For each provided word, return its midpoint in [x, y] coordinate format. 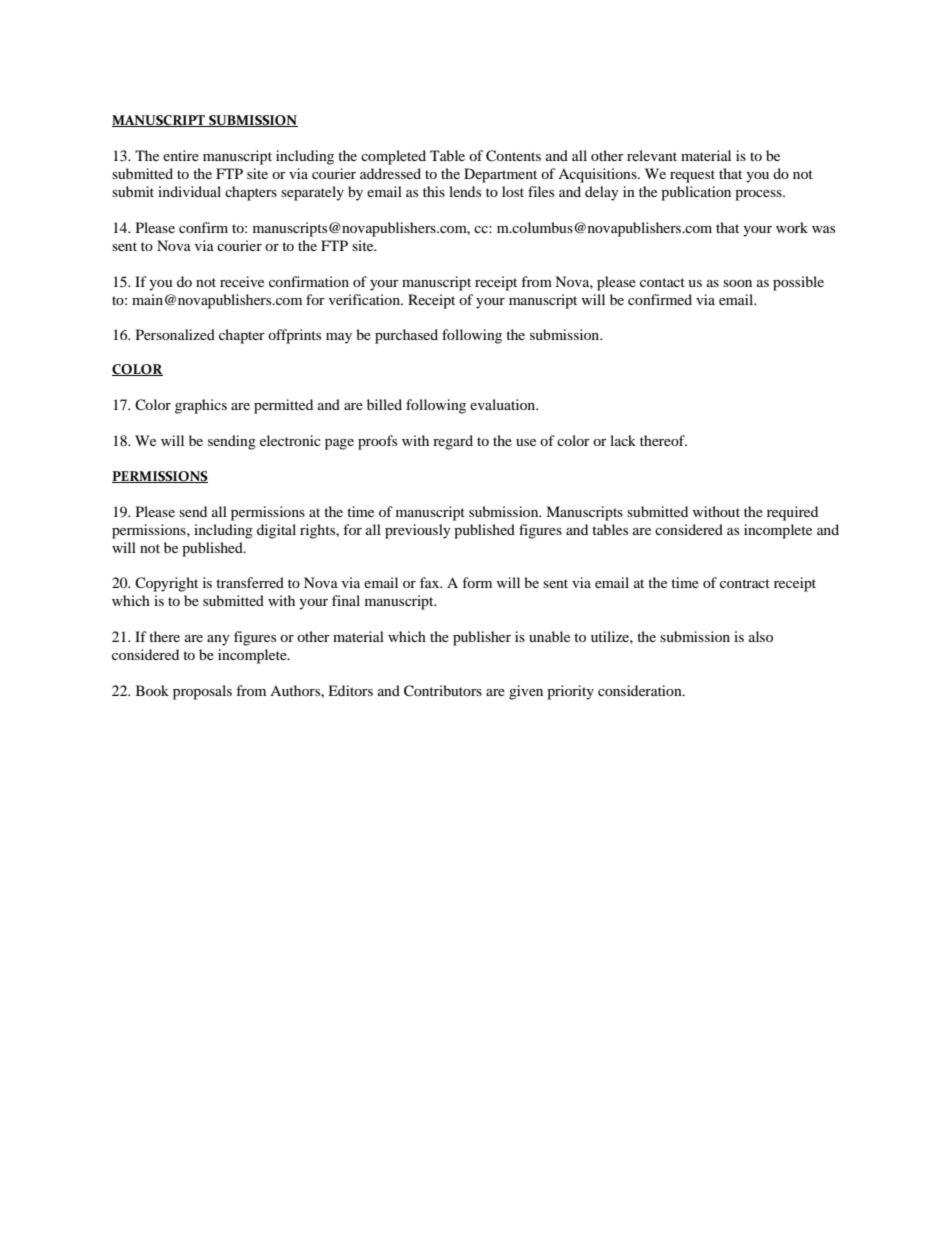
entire [181, 155]
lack [623, 440]
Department [500, 175]
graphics [201, 406]
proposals [202, 692]
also [761, 636]
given [526, 692]
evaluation [504, 404]
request [692, 176]
